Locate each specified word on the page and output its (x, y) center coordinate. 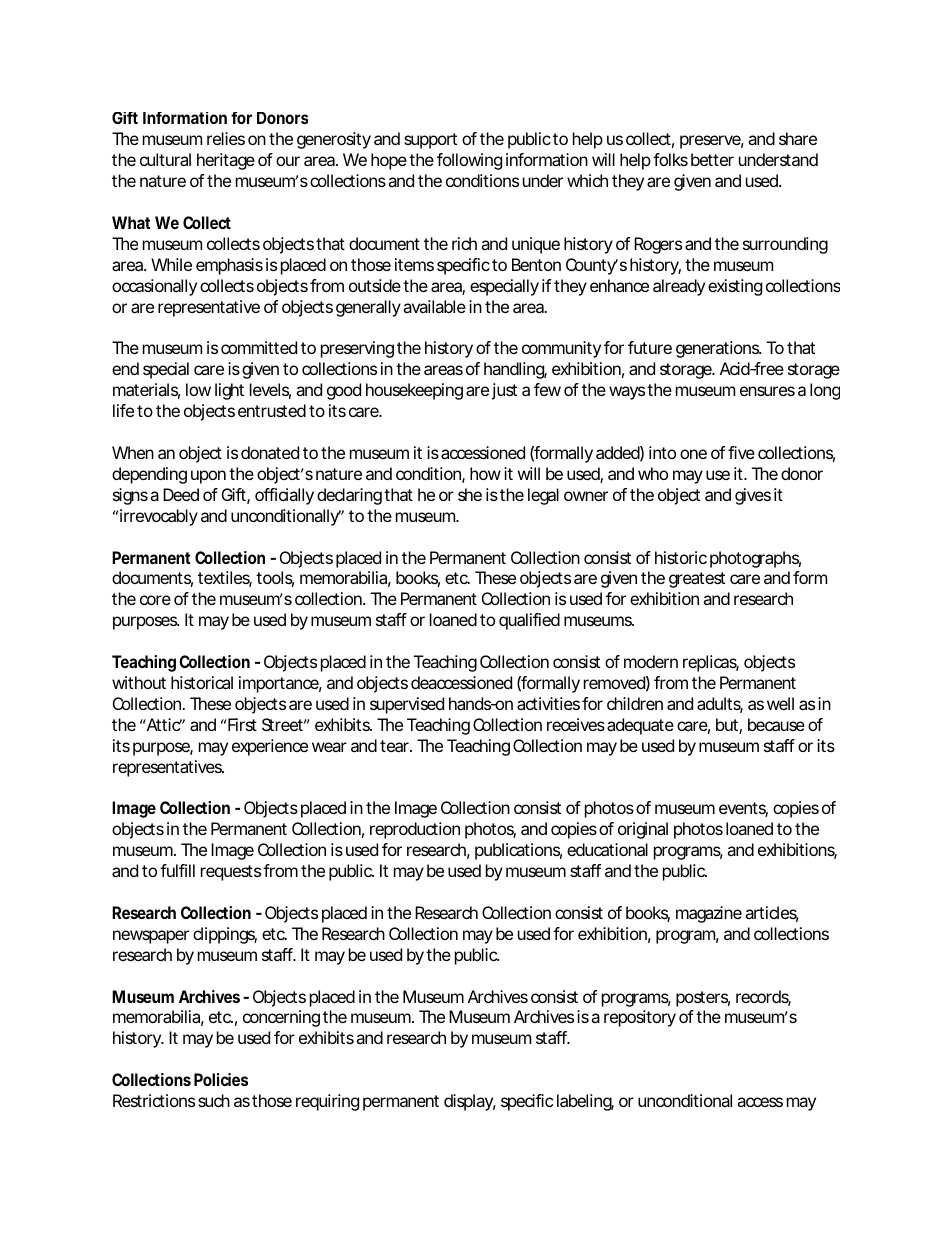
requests (231, 873)
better (712, 159)
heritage (226, 161)
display (470, 1102)
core (155, 600)
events (743, 809)
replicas (711, 663)
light (229, 391)
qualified (529, 621)
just (504, 391)
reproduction (415, 830)
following (469, 161)
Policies (221, 1079)
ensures (767, 391)
